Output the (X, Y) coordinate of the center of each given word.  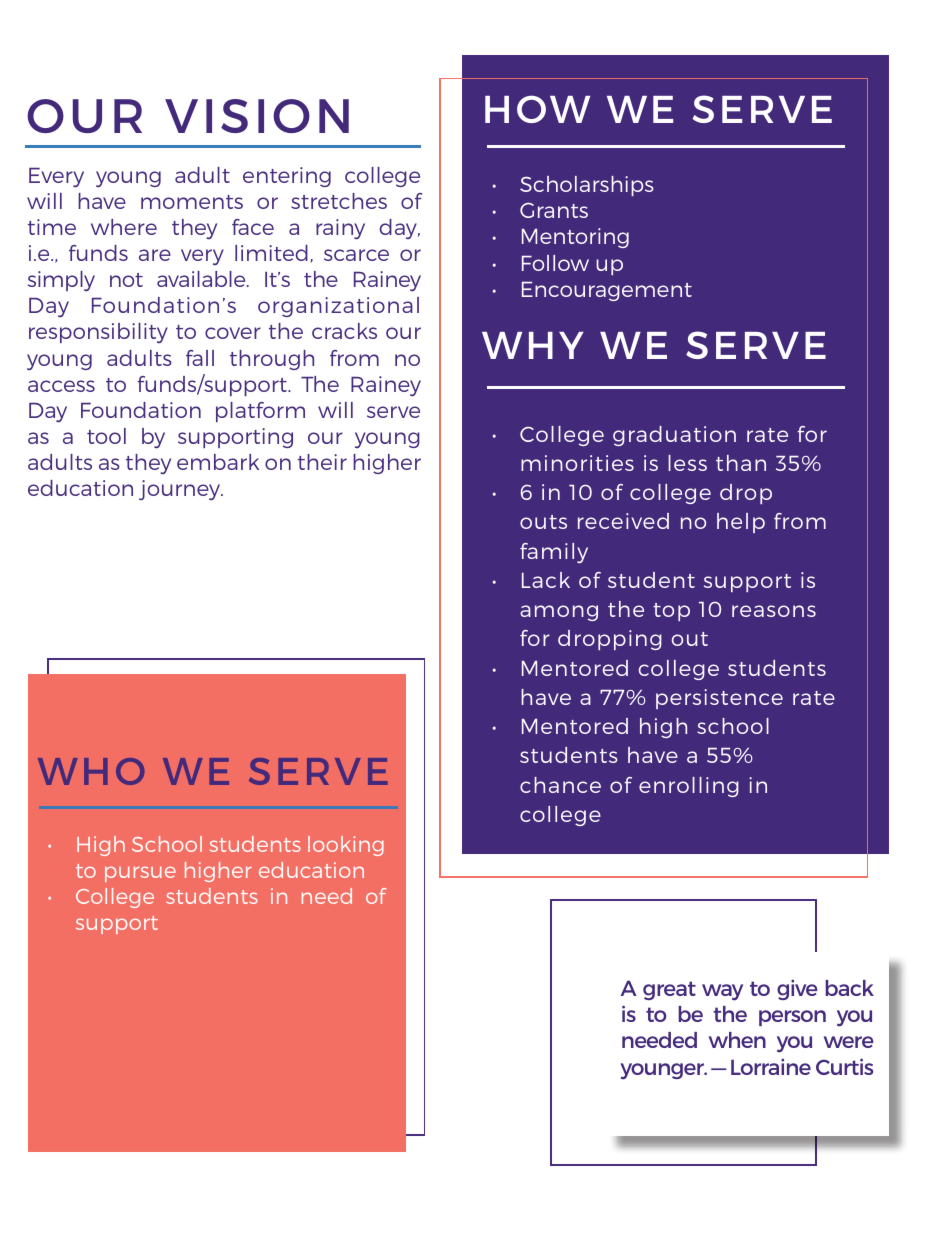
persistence (719, 699)
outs (543, 522)
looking (346, 846)
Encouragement (607, 291)
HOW (537, 109)
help (741, 523)
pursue (140, 874)
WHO (91, 771)
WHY (533, 345)
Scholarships (587, 186)
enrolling (689, 787)
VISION (257, 116)
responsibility (98, 333)
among (559, 613)
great (669, 990)
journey (181, 490)
